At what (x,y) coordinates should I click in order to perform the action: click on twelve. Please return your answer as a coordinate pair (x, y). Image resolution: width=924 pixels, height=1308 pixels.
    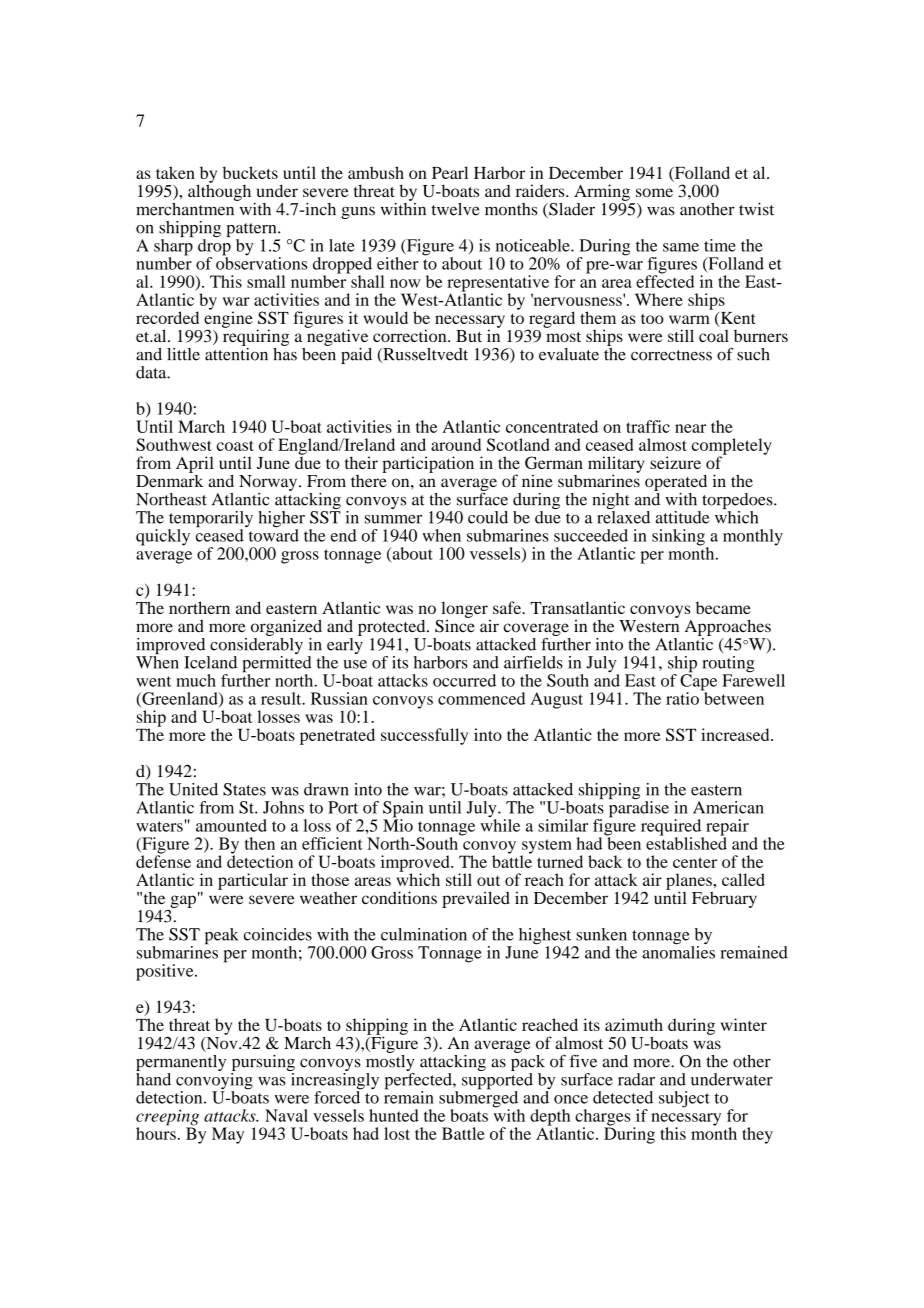
    Looking at the image, I should click on (456, 209).
